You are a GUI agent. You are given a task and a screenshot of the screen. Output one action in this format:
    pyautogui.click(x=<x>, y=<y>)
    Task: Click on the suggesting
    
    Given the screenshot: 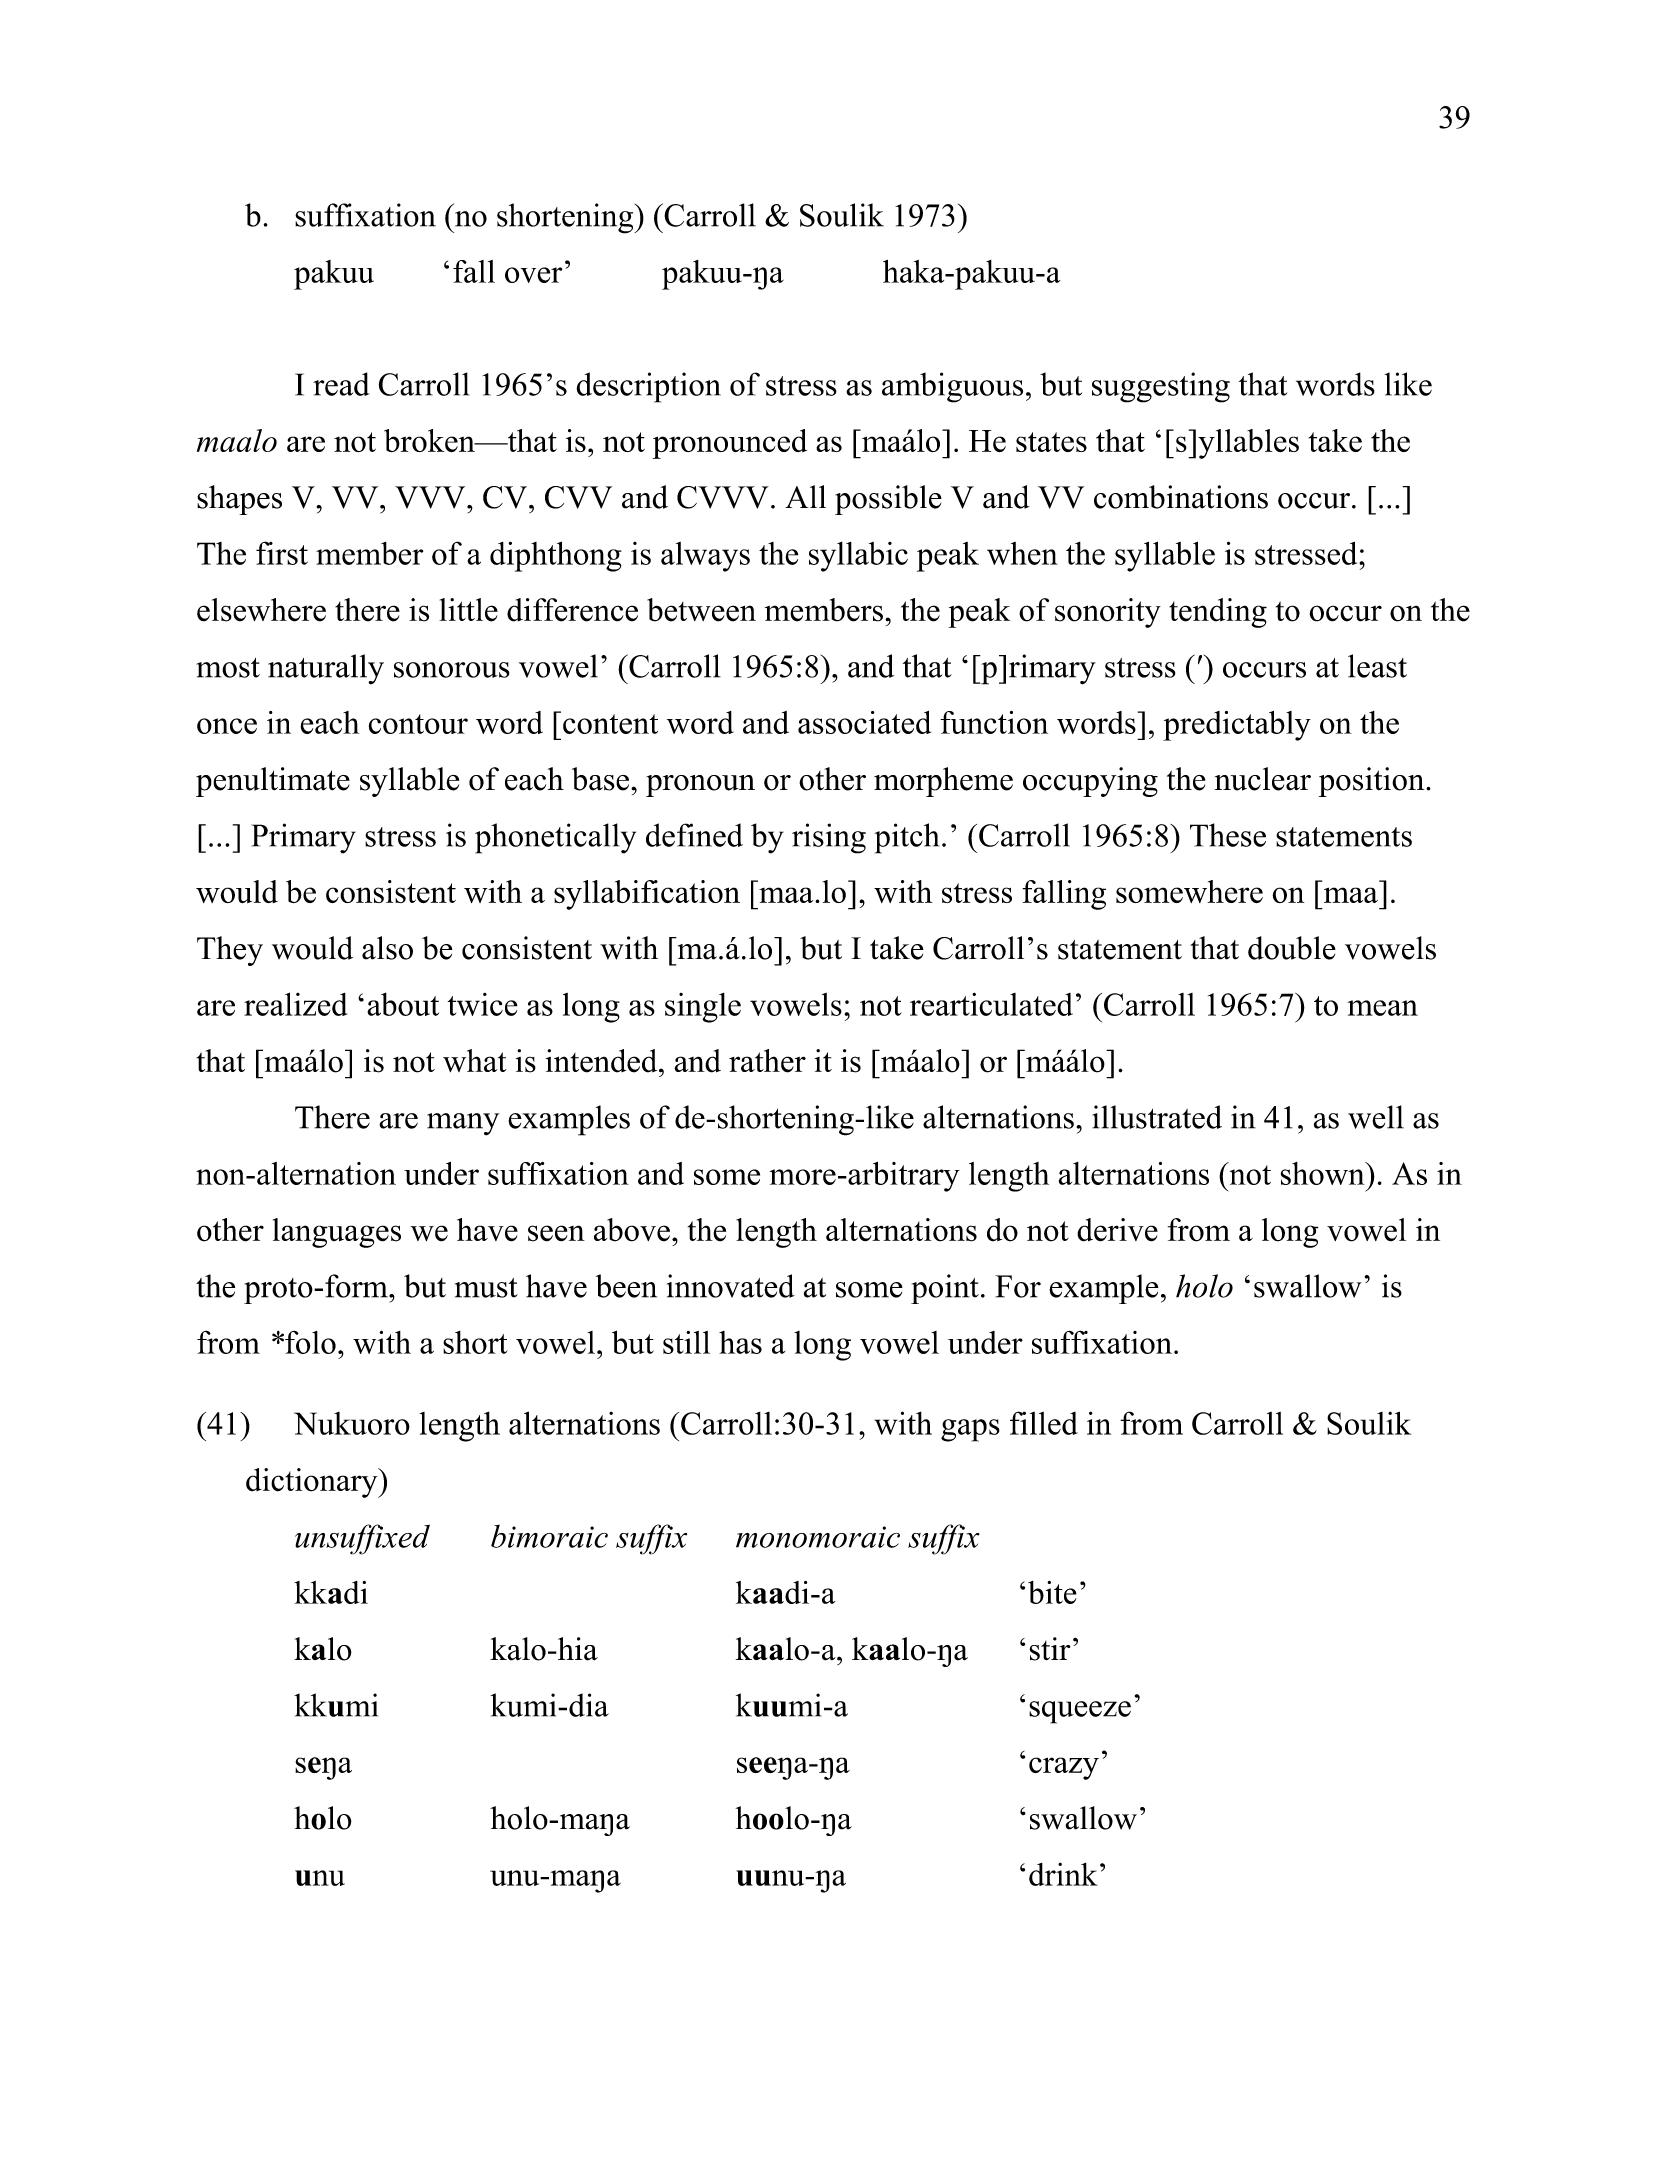 What is the action you would take?
    pyautogui.click(x=1161, y=387)
